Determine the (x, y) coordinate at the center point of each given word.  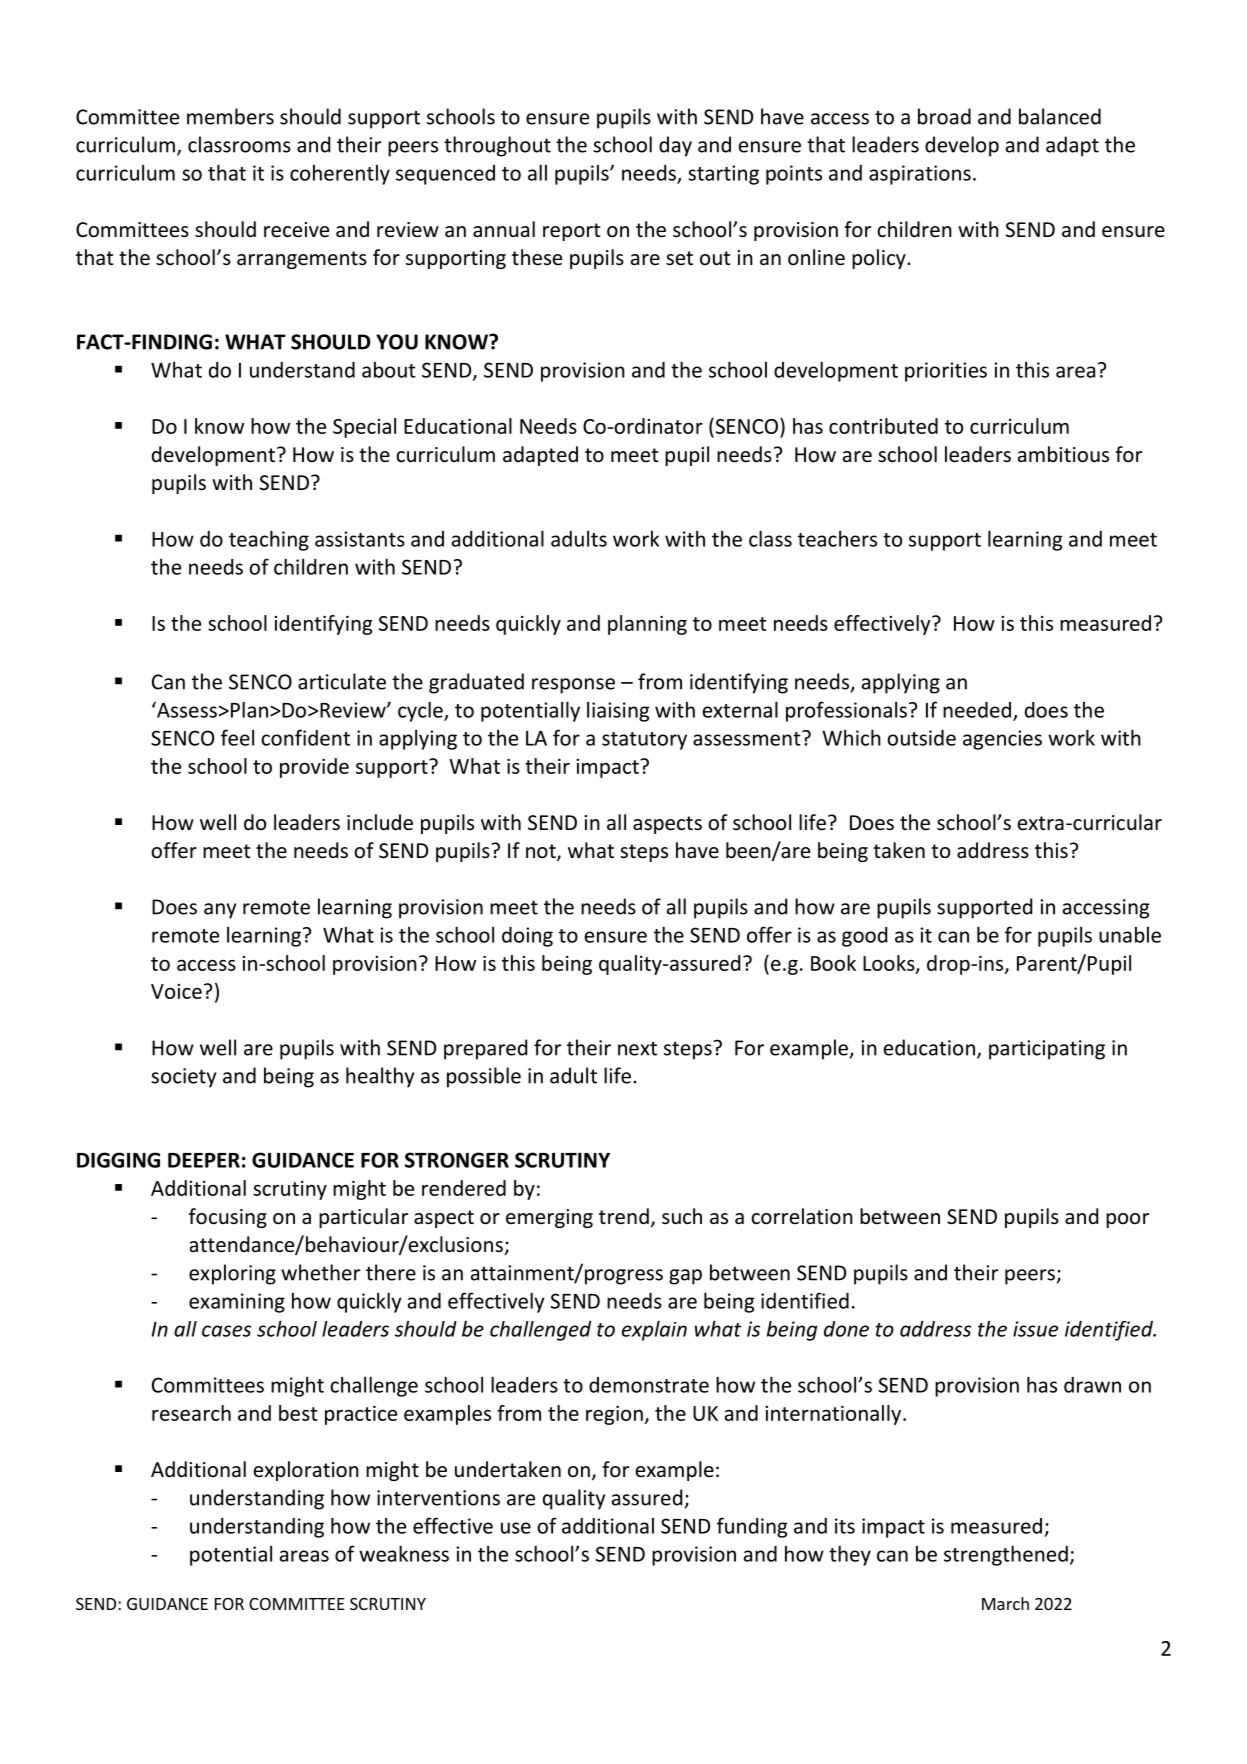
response (573, 686)
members (230, 116)
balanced (1060, 116)
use (516, 1528)
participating (1047, 1050)
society (183, 1078)
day (675, 146)
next (637, 1048)
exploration (306, 1471)
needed (977, 710)
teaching (269, 540)
